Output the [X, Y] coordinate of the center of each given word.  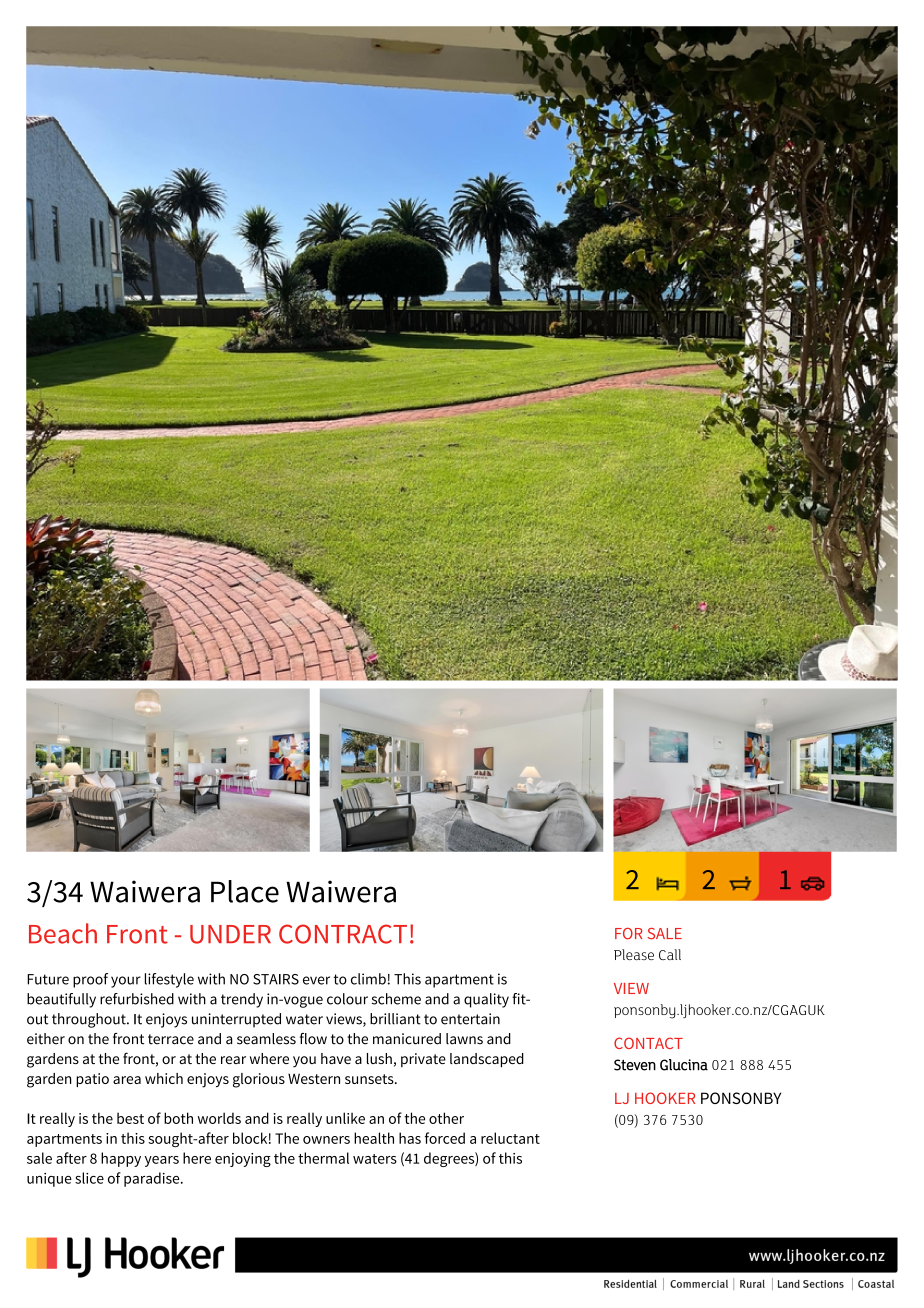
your [126, 982]
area [127, 1080]
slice [89, 1178]
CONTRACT [343, 934]
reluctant [510, 1138]
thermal [323, 1158]
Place [245, 891]
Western [314, 1078]
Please [634, 954]
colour [347, 999]
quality [486, 1000]
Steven [635, 1065]
